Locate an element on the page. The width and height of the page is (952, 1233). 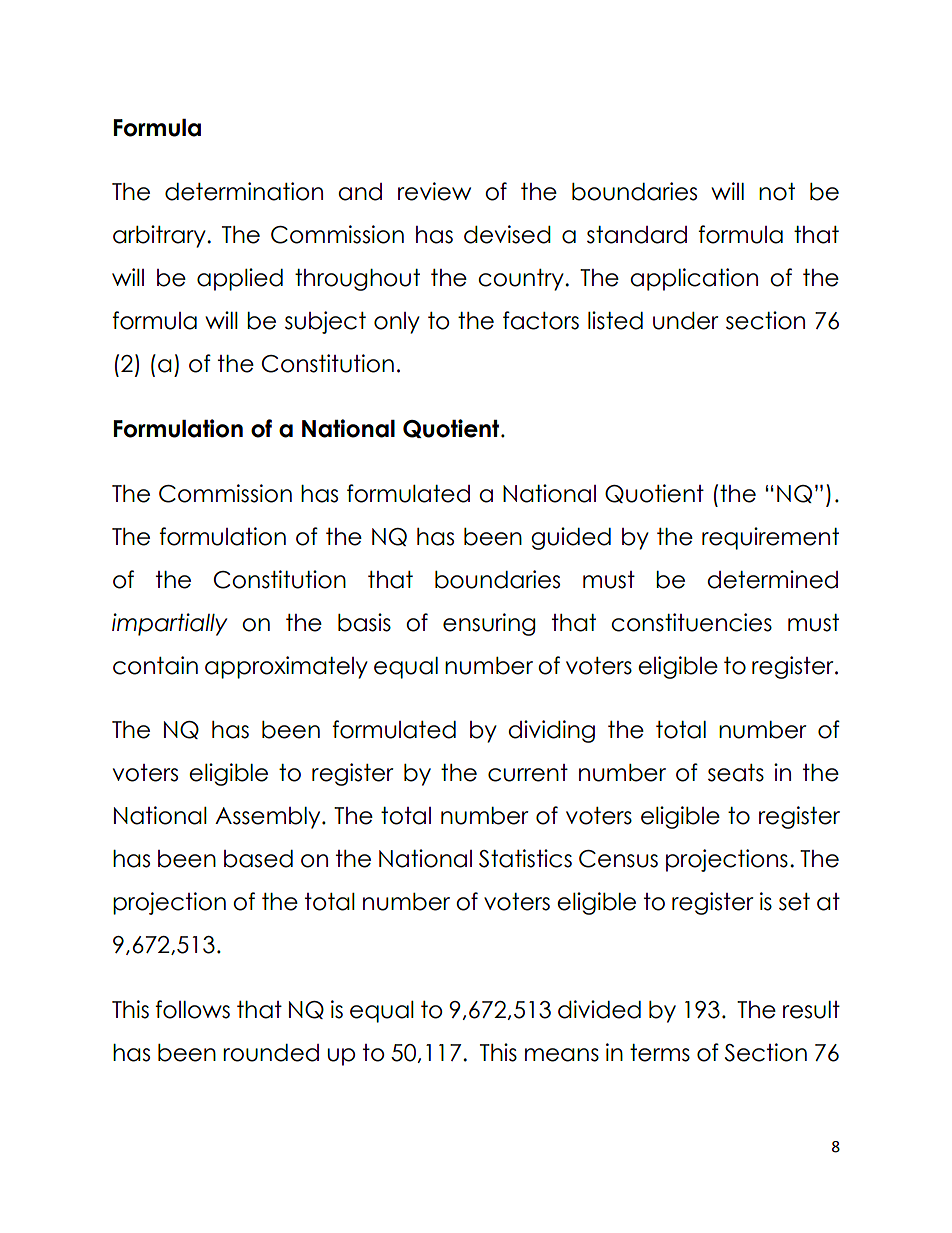
impartially is located at coordinates (169, 624).
